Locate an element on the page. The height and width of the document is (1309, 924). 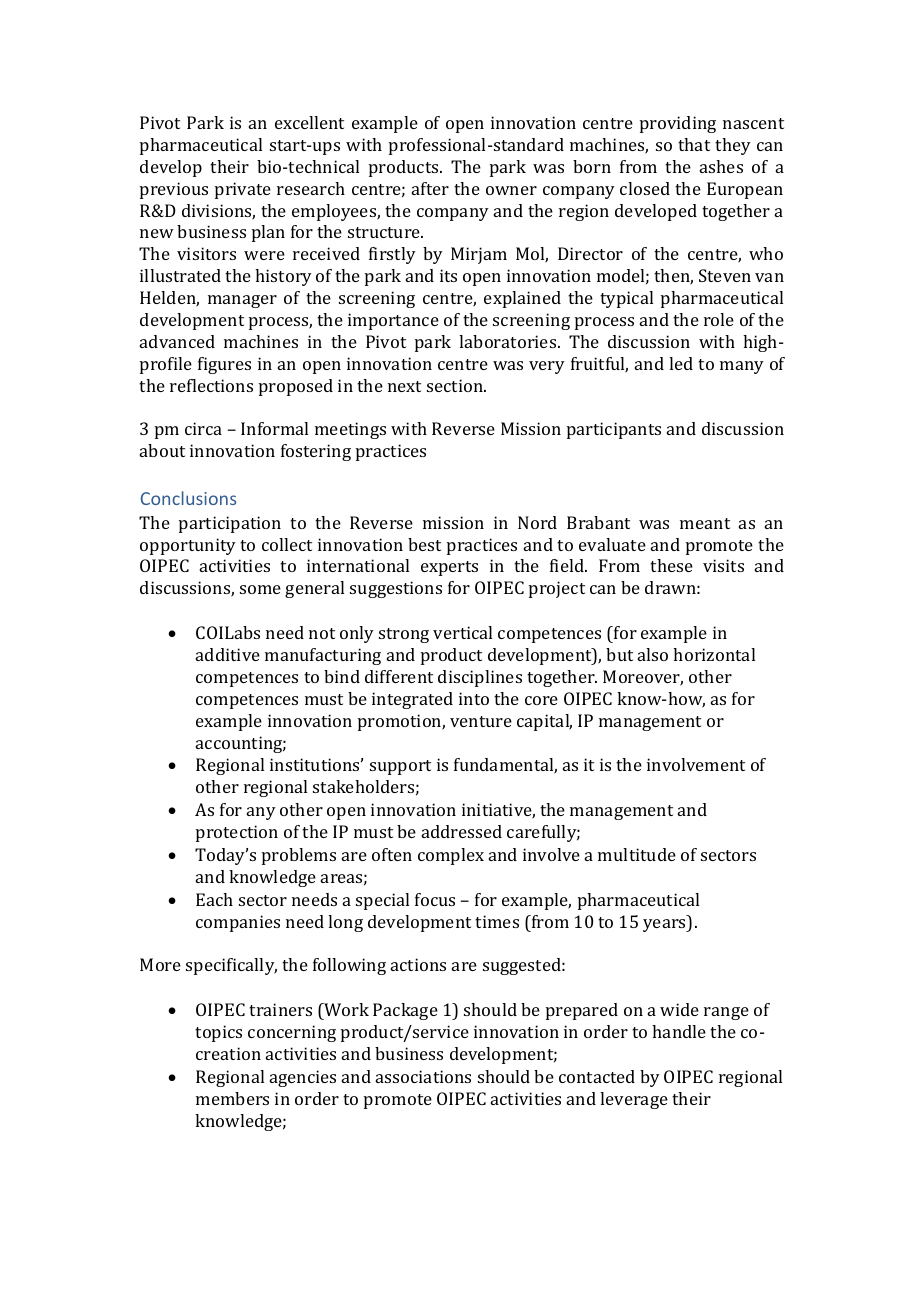
some is located at coordinates (260, 589).
